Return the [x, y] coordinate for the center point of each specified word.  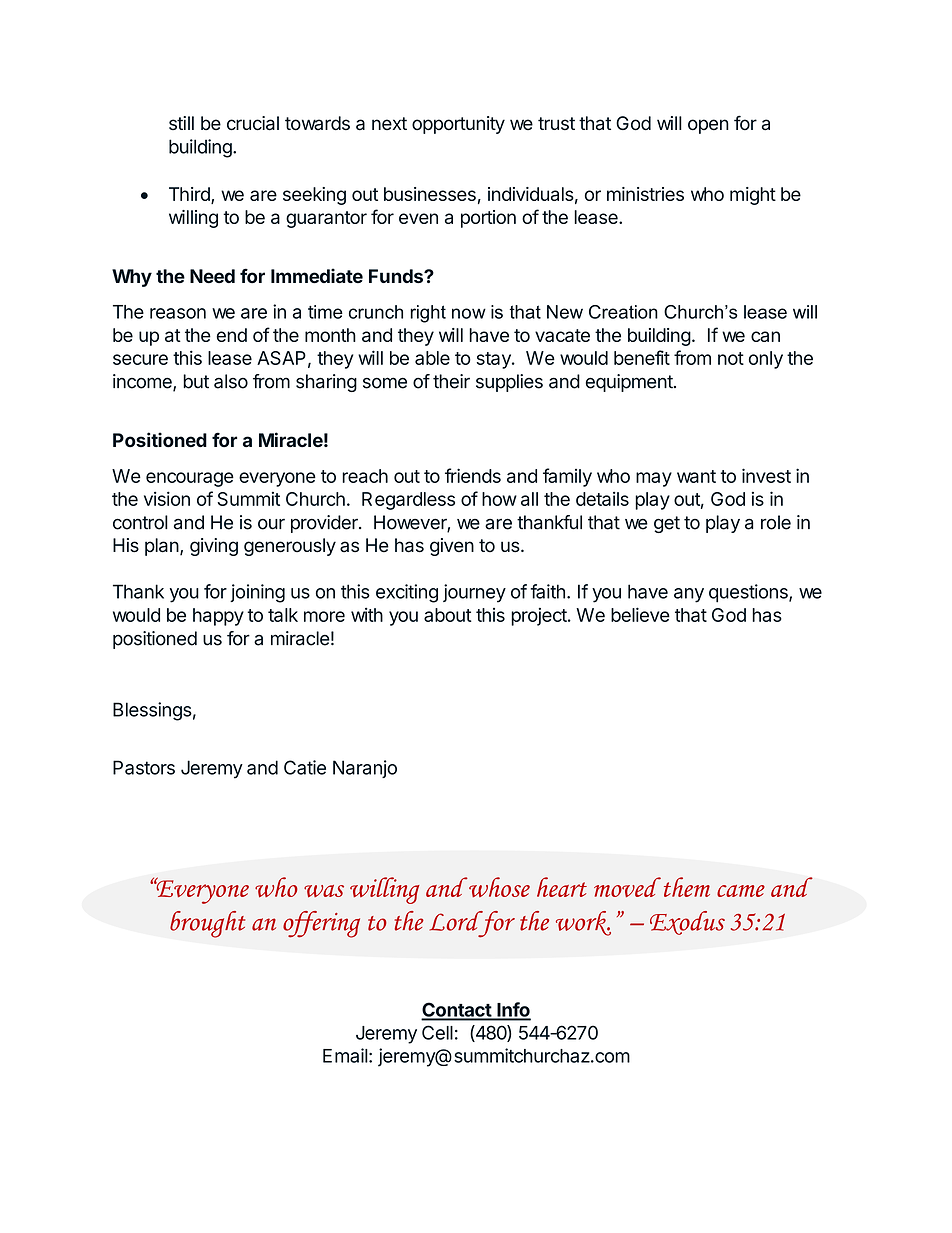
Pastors [144, 767]
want [696, 476]
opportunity [458, 125]
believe [640, 614]
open [708, 126]
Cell [437, 1032]
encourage [190, 479]
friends [473, 475]
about [448, 615]
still [181, 123]
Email [345, 1055]
